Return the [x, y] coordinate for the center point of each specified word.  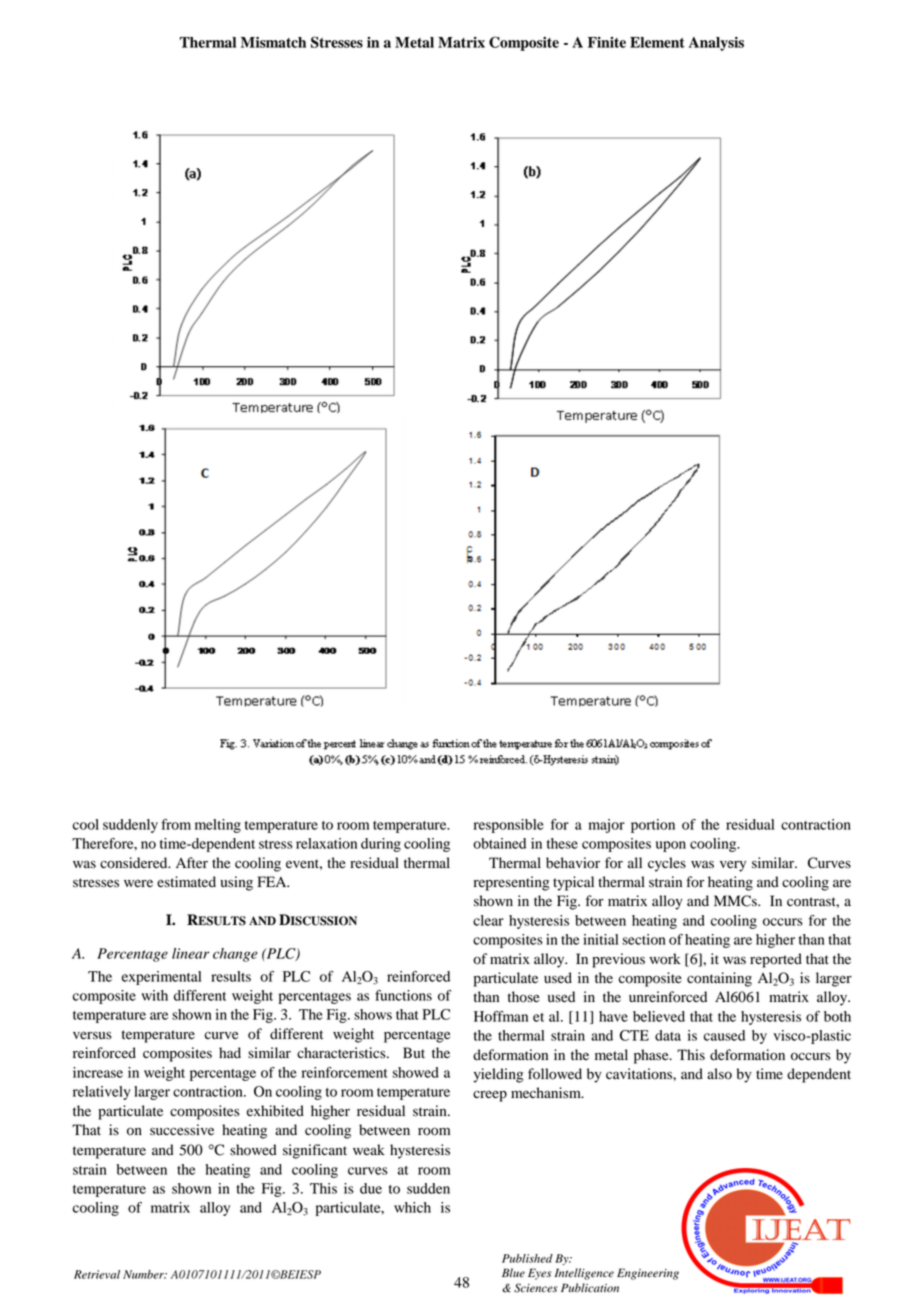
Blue [513, 1273]
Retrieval [97, 1274]
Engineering [648, 1274]
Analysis [716, 44]
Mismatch [273, 42]
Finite [607, 42]
